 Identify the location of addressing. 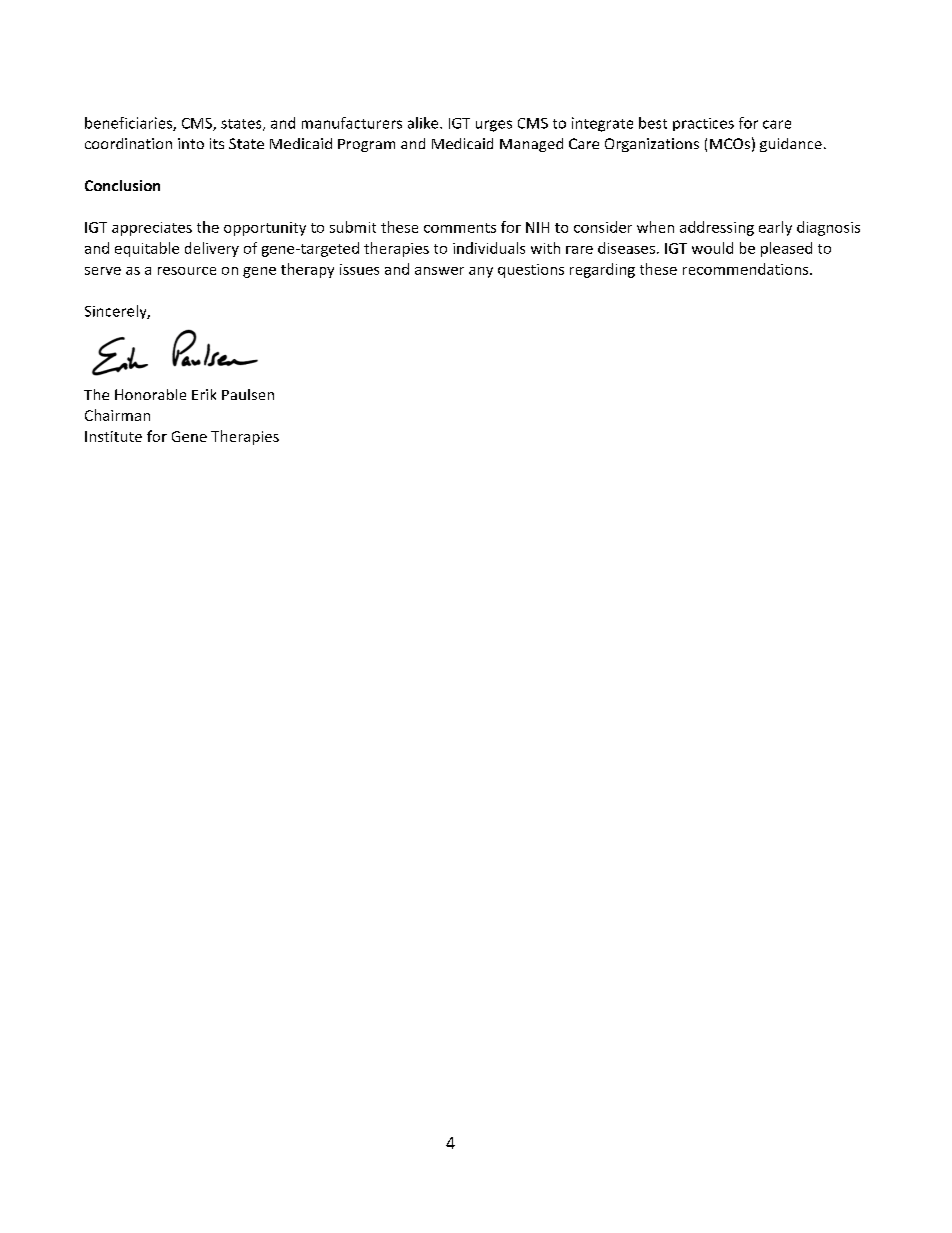
(717, 228).
